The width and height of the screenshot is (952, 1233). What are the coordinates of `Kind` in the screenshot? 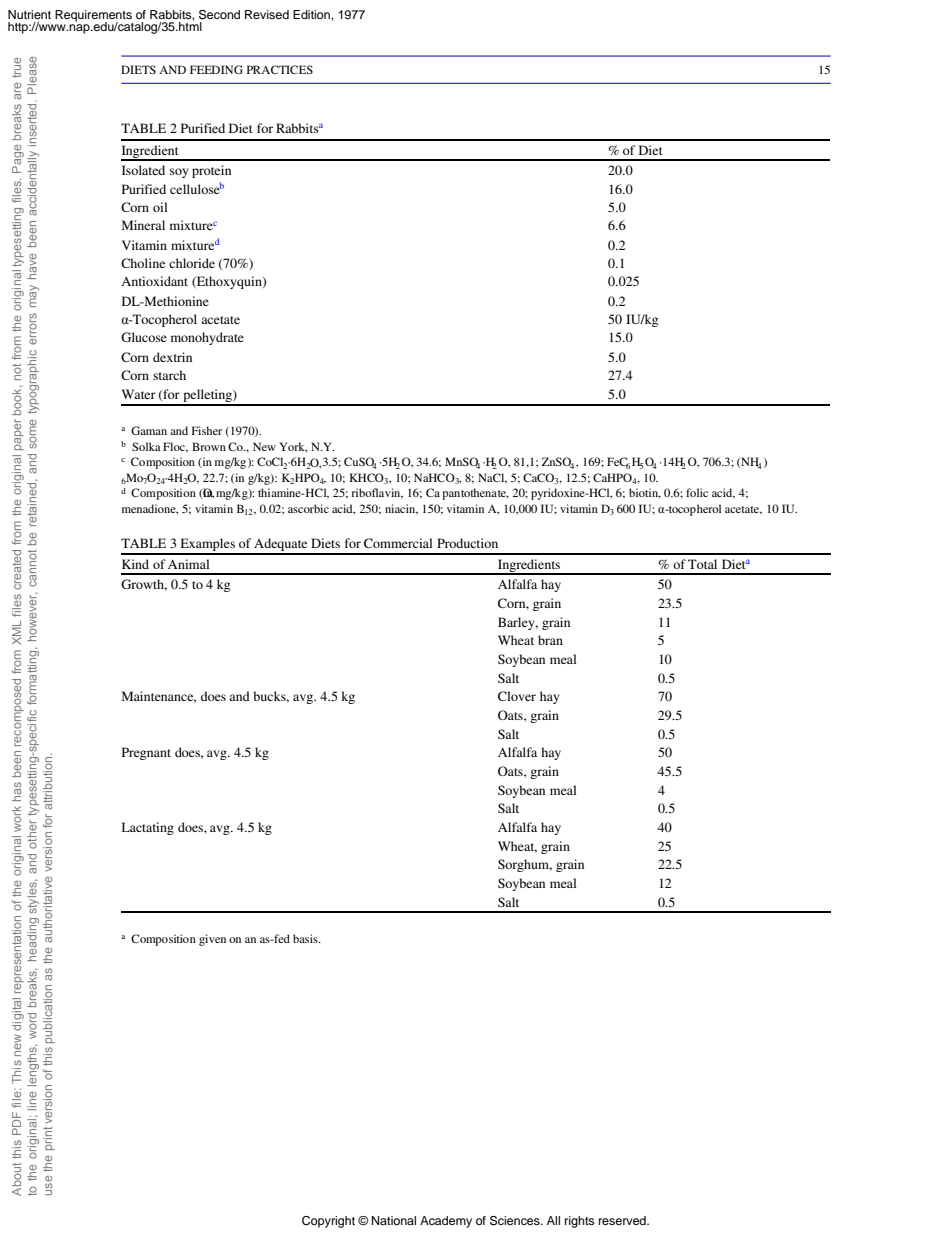 It's located at (135, 564).
